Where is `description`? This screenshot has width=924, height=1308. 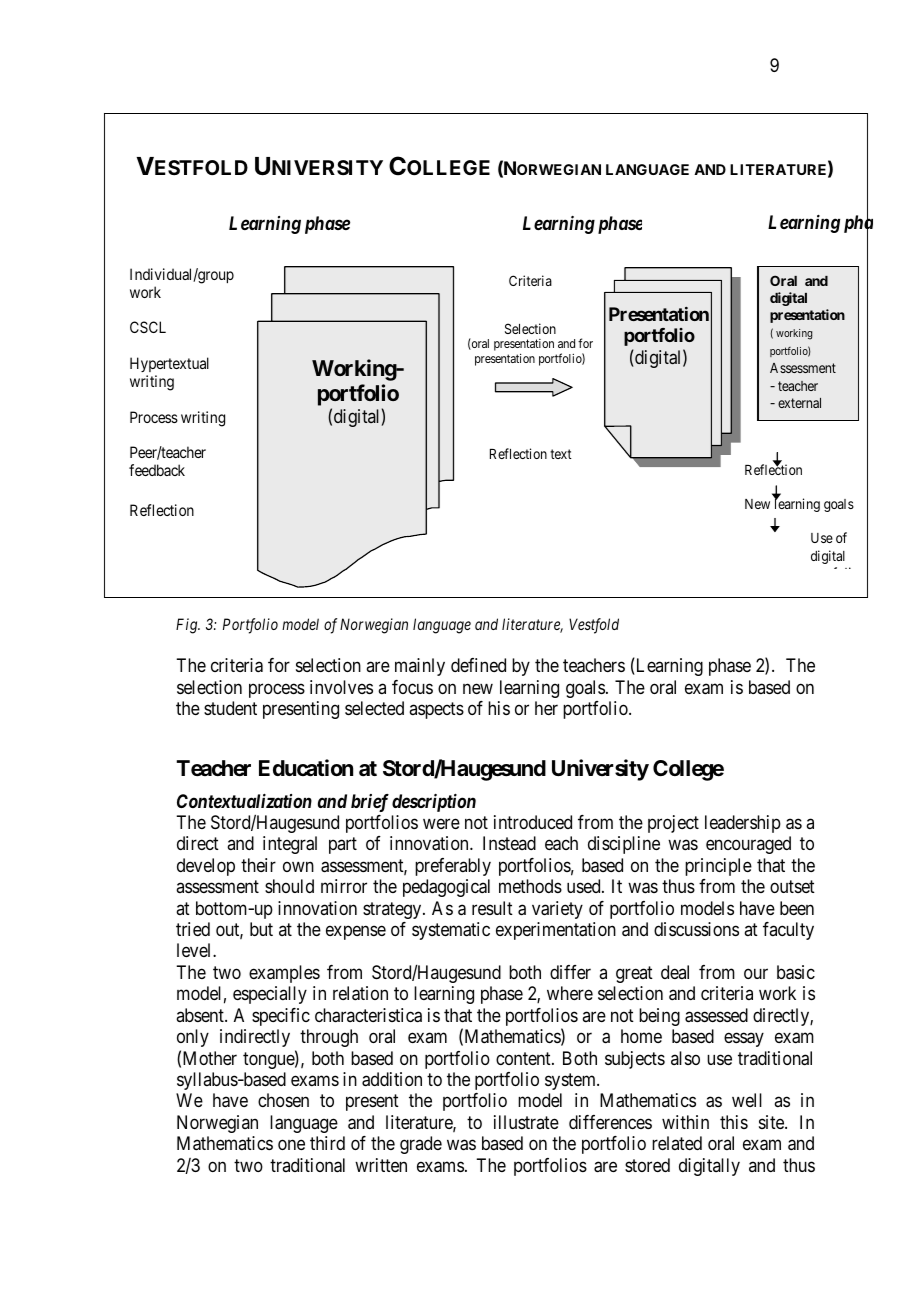
description is located at coordinates (434, 803).
